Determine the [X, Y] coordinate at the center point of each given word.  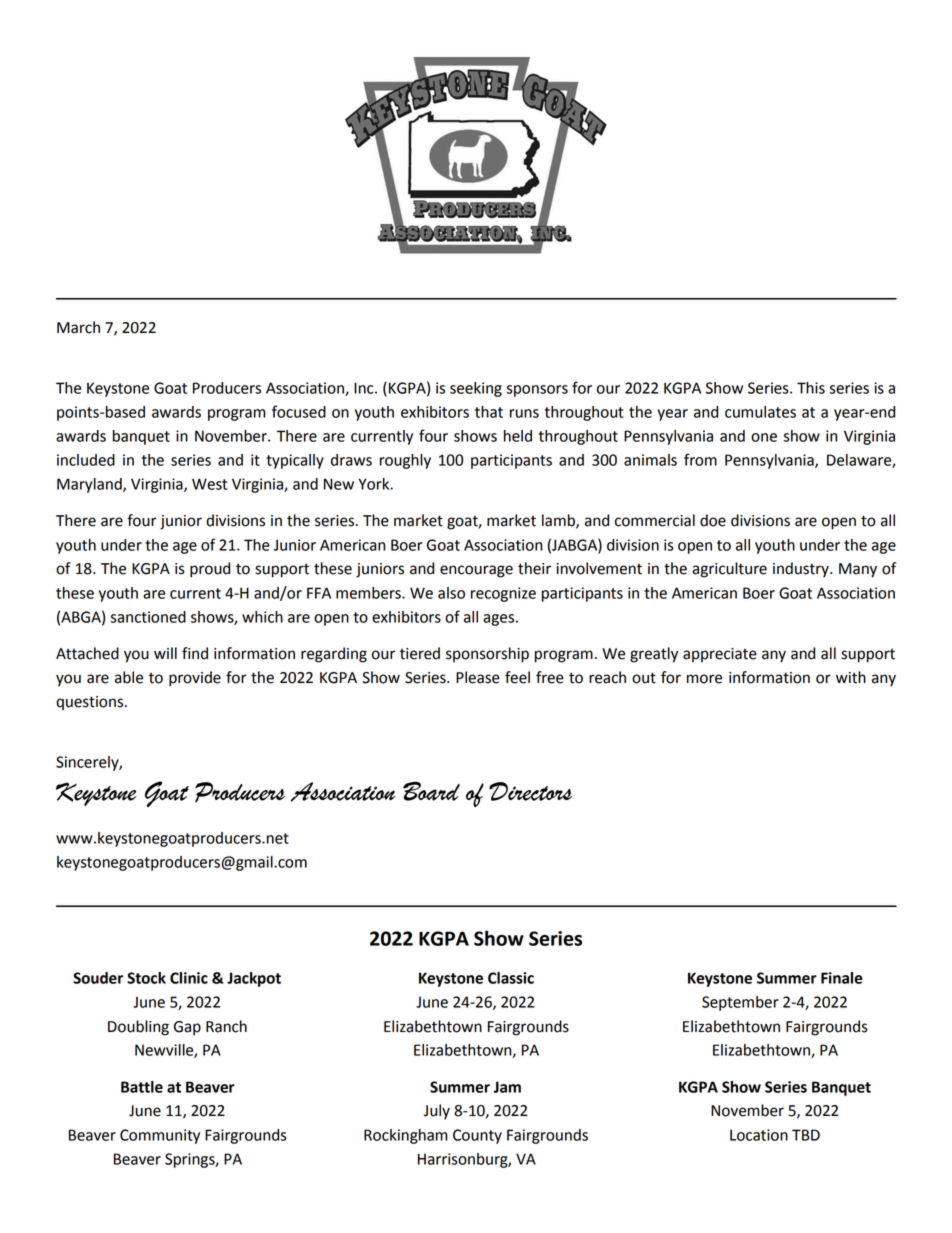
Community [160, 1136]
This [811, 388]
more [704, 679]
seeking [476, 389]
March [78, 327]
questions [91, 703]
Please [478, 677]
